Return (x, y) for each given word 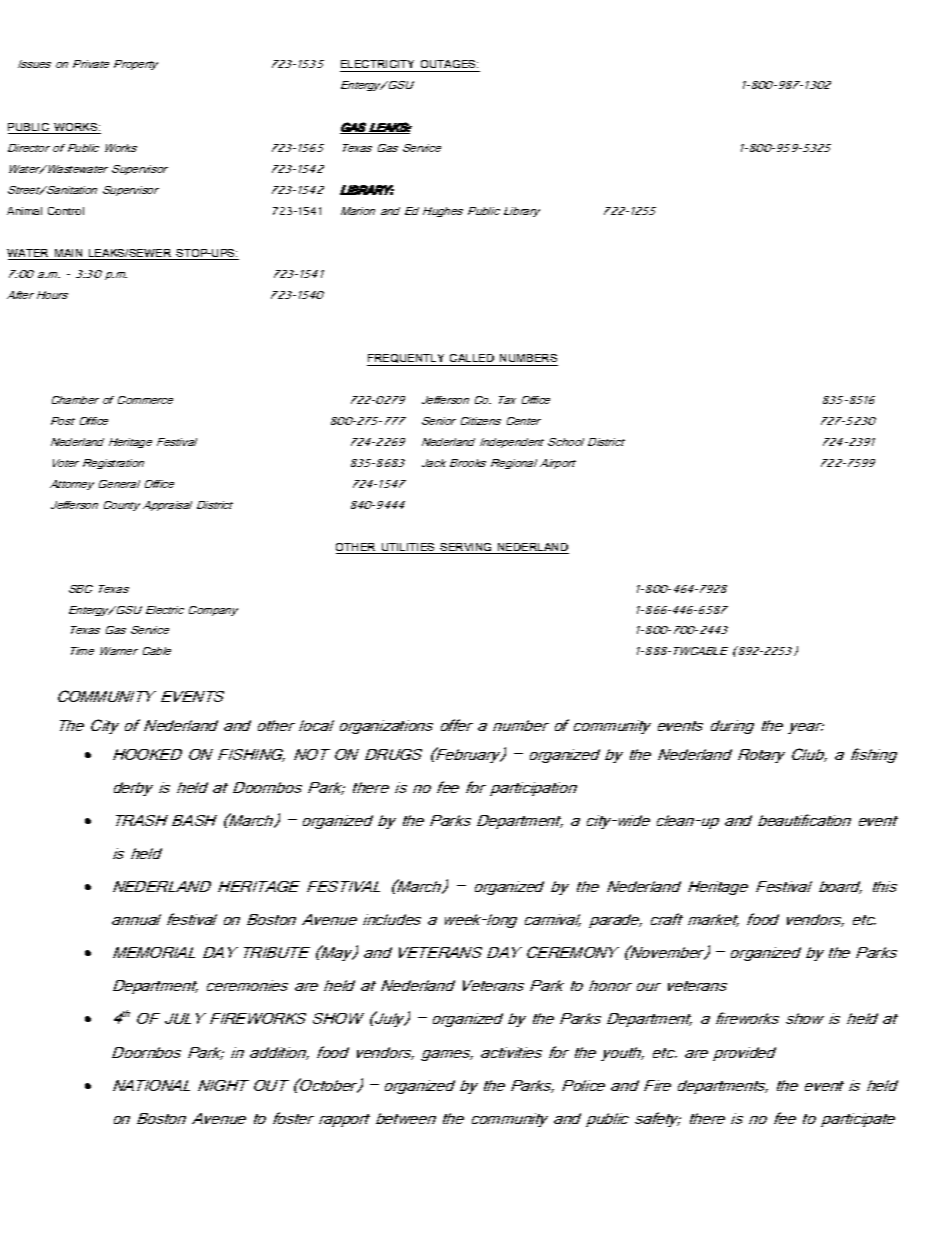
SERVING (466, 548)
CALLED (472, 358)
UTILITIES (409, 548)
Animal (24, 211)
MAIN (68, 254)
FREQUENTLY (407, 360)
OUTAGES (449, 64)
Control (66, 211)
